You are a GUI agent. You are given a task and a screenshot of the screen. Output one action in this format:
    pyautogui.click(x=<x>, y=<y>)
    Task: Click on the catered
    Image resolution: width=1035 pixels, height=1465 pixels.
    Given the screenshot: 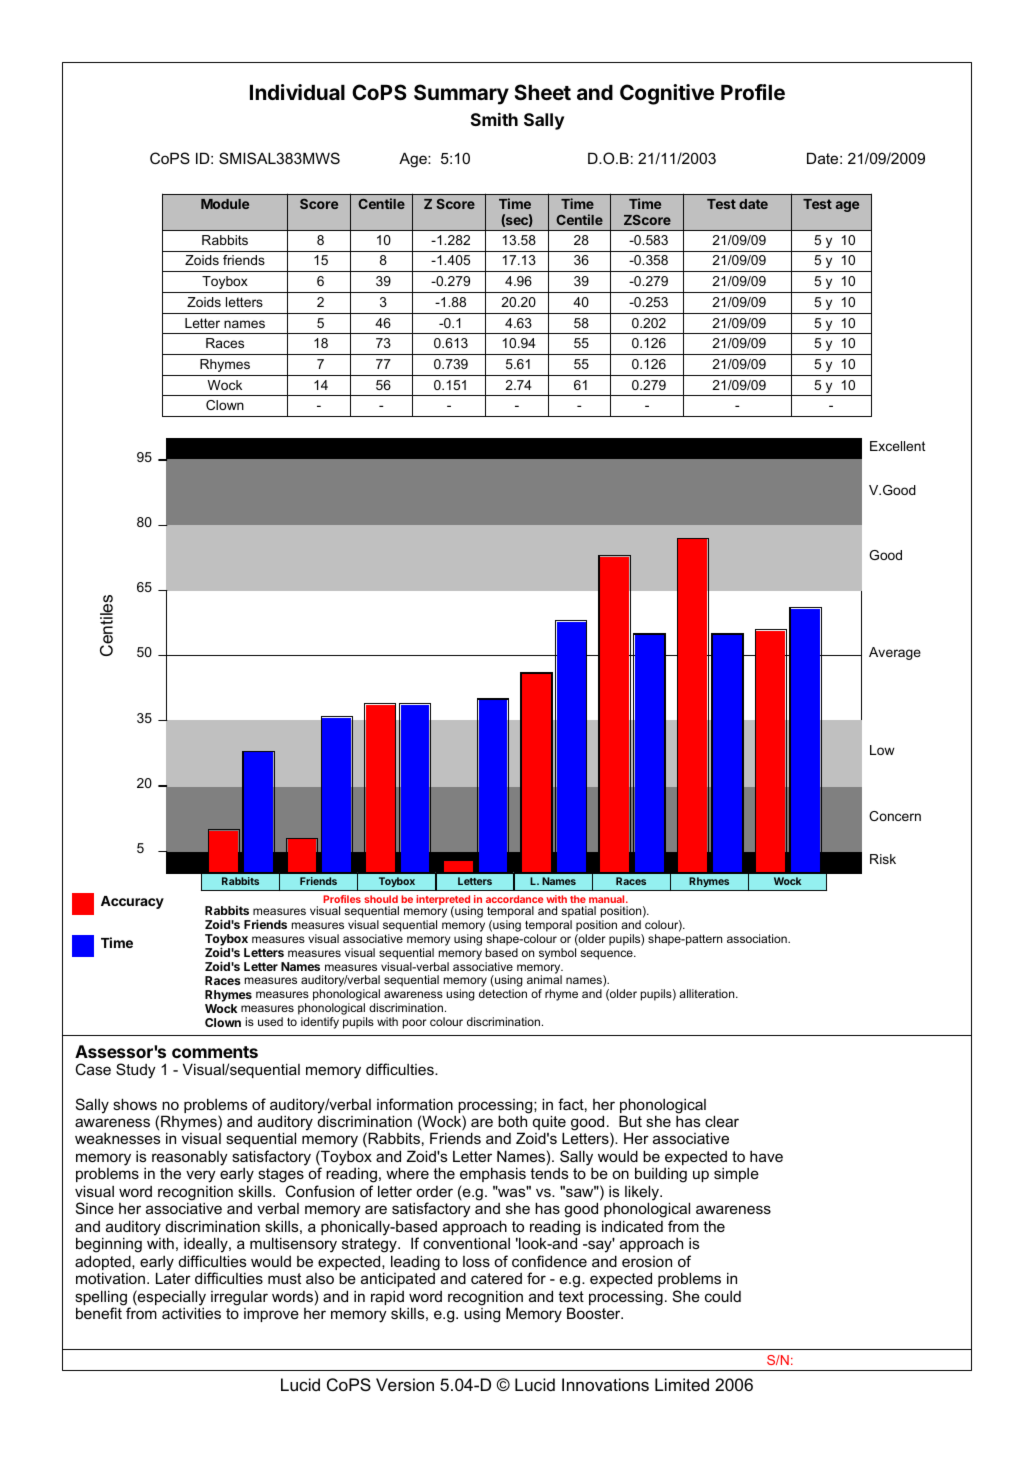 What is the action you would take?
    pyautogui.click(x=496, y=1278)
